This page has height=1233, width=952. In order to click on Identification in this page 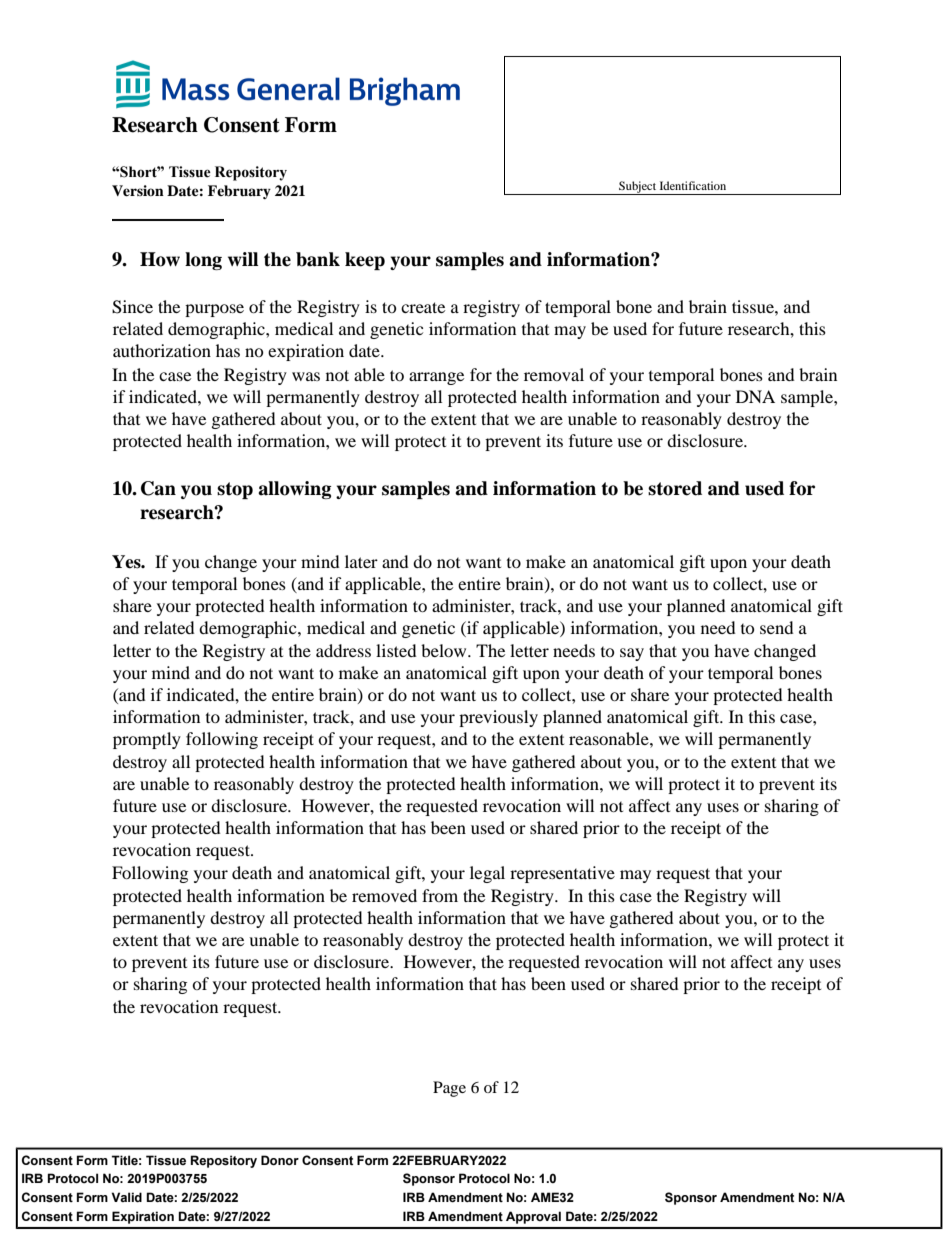, I will do `click(693, 185)`.
